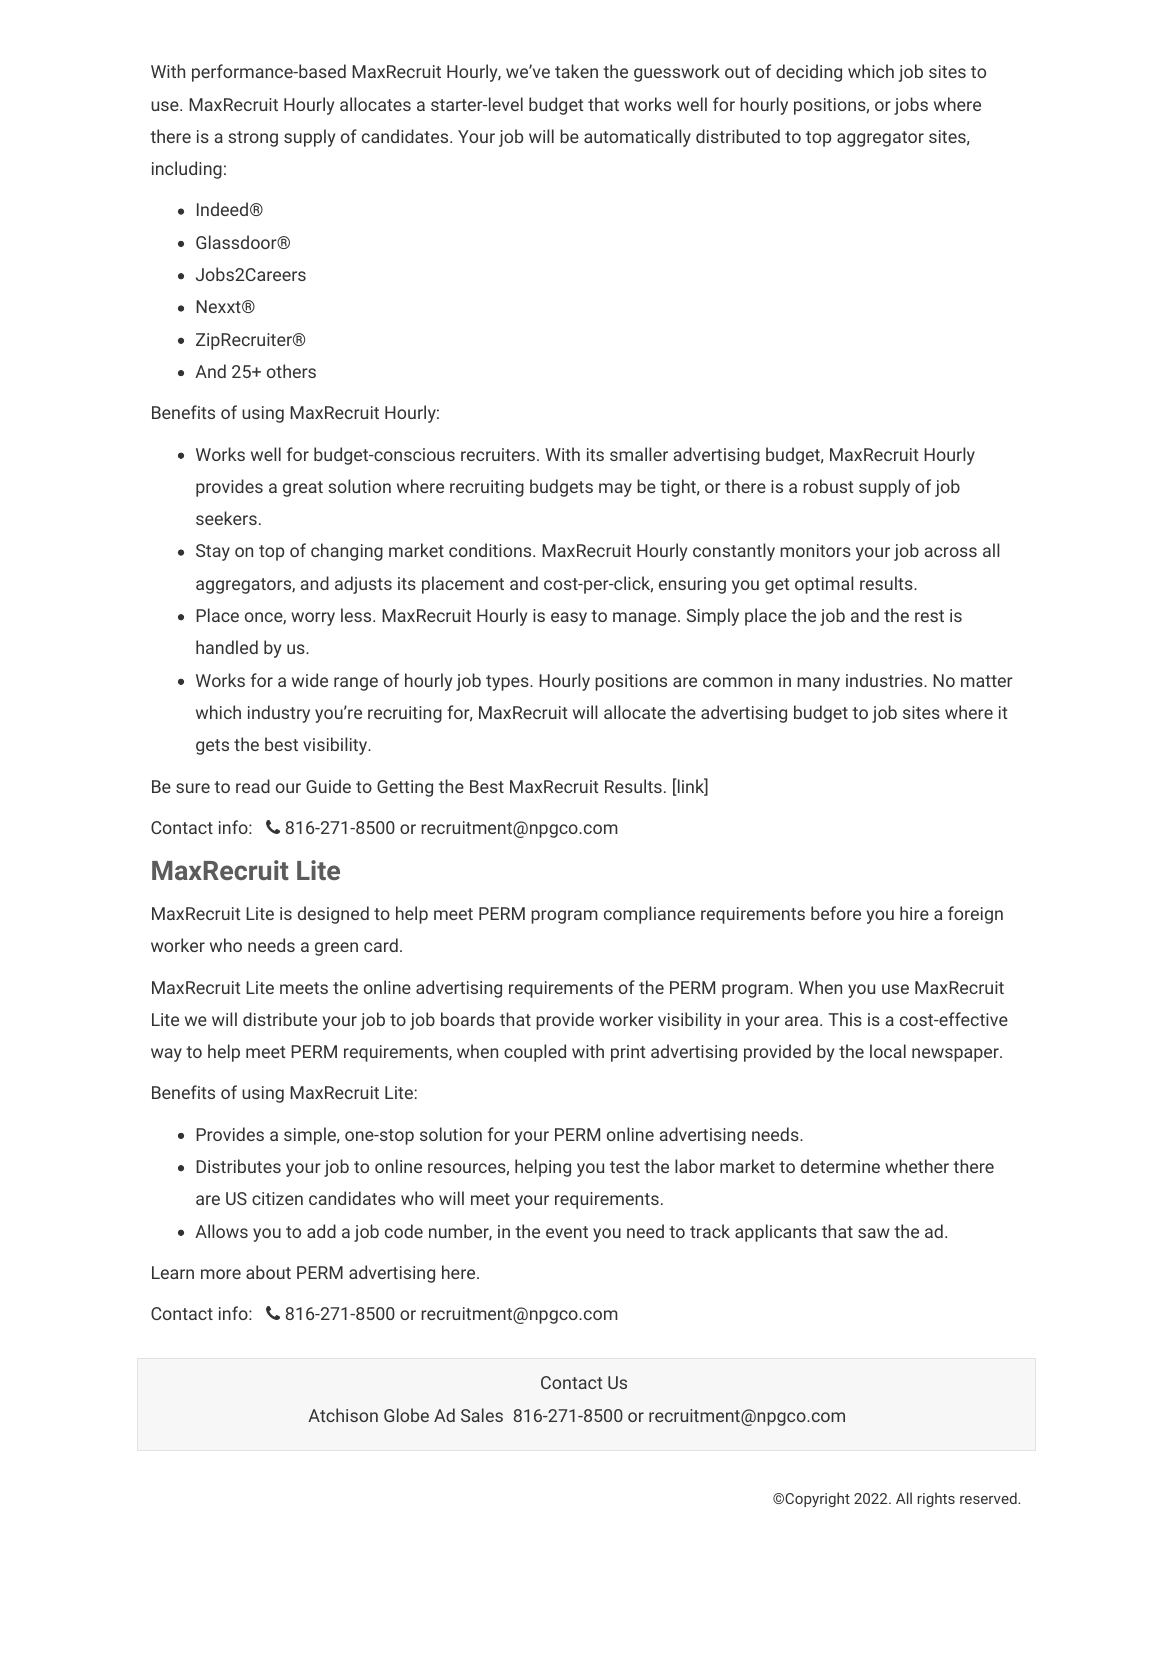 This screenshot has width=1176, height=1665. What do you see at coordinates (917, 1166) in the screenshot?
I see `whether` at bounding box center [917, 1166].
